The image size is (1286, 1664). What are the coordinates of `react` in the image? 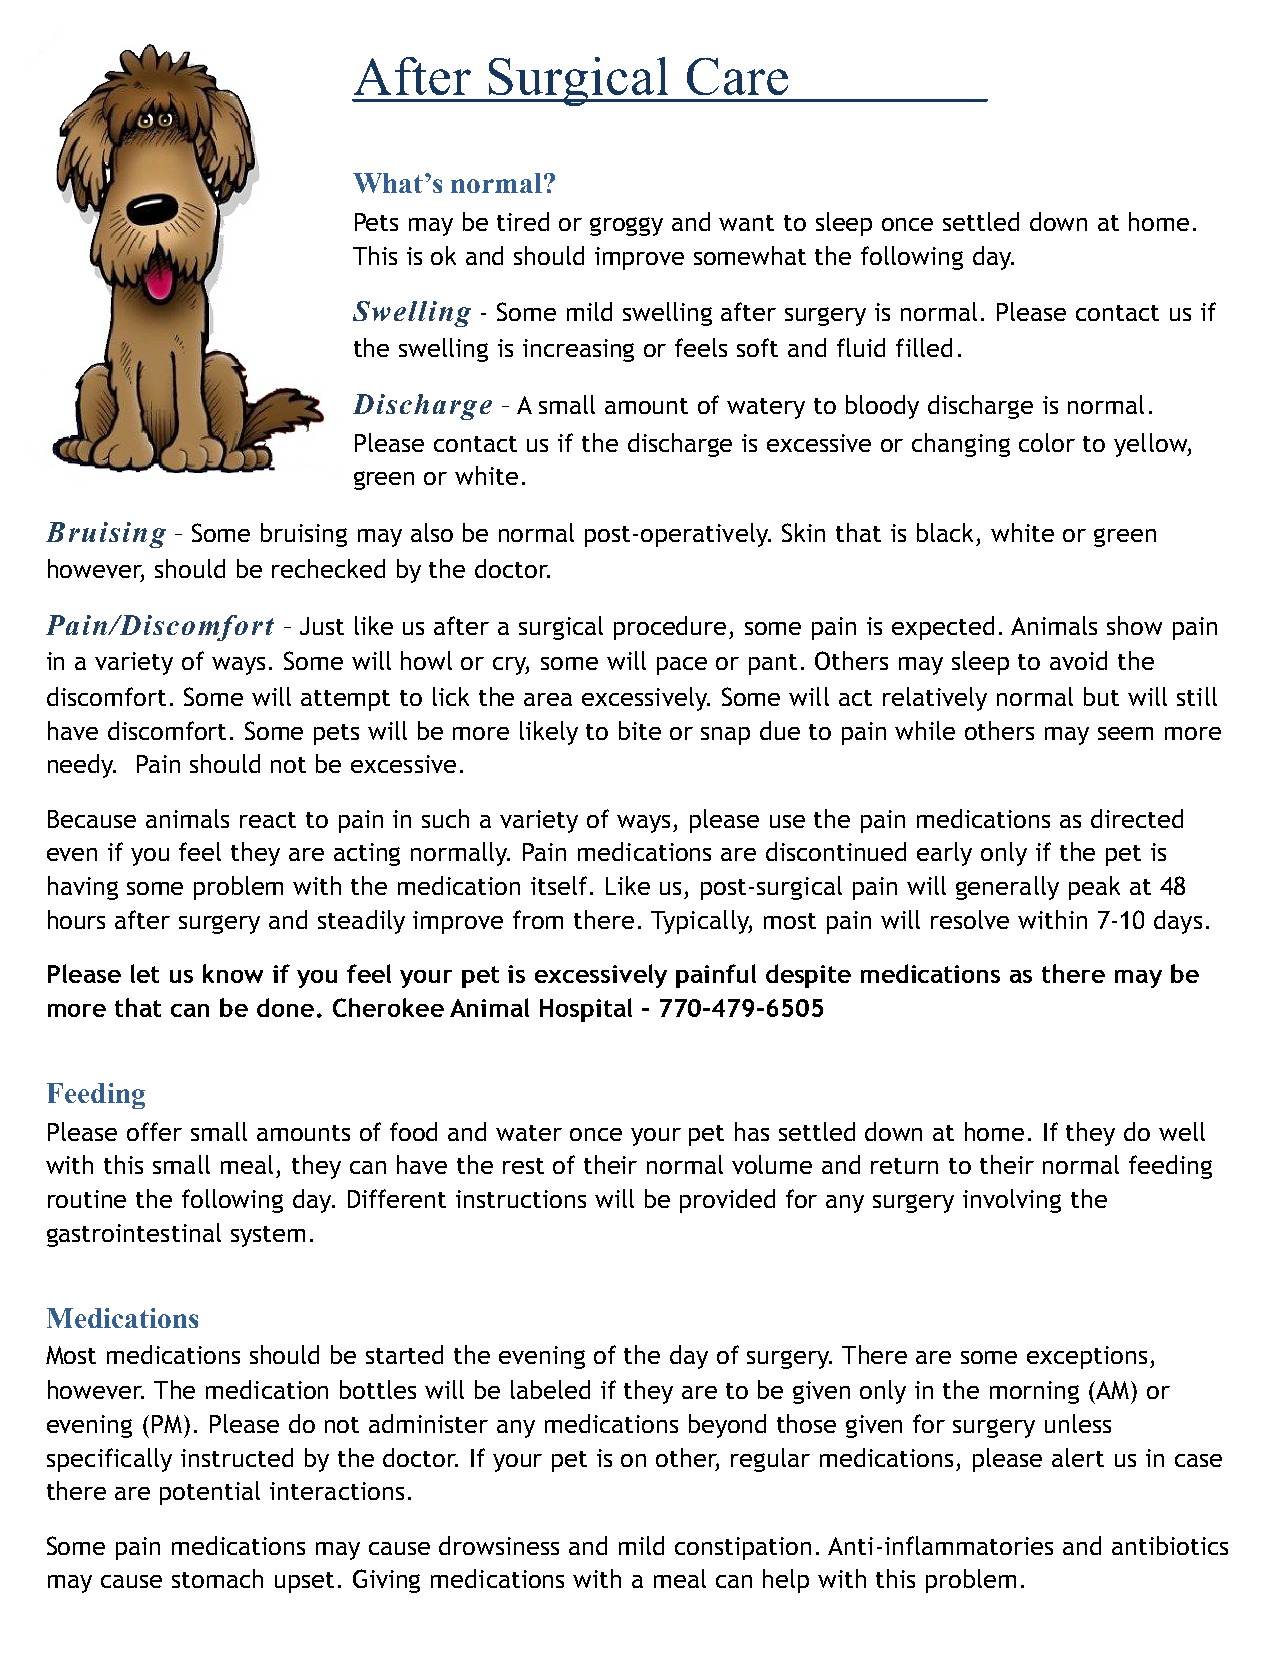 It's located at (268, 820).
